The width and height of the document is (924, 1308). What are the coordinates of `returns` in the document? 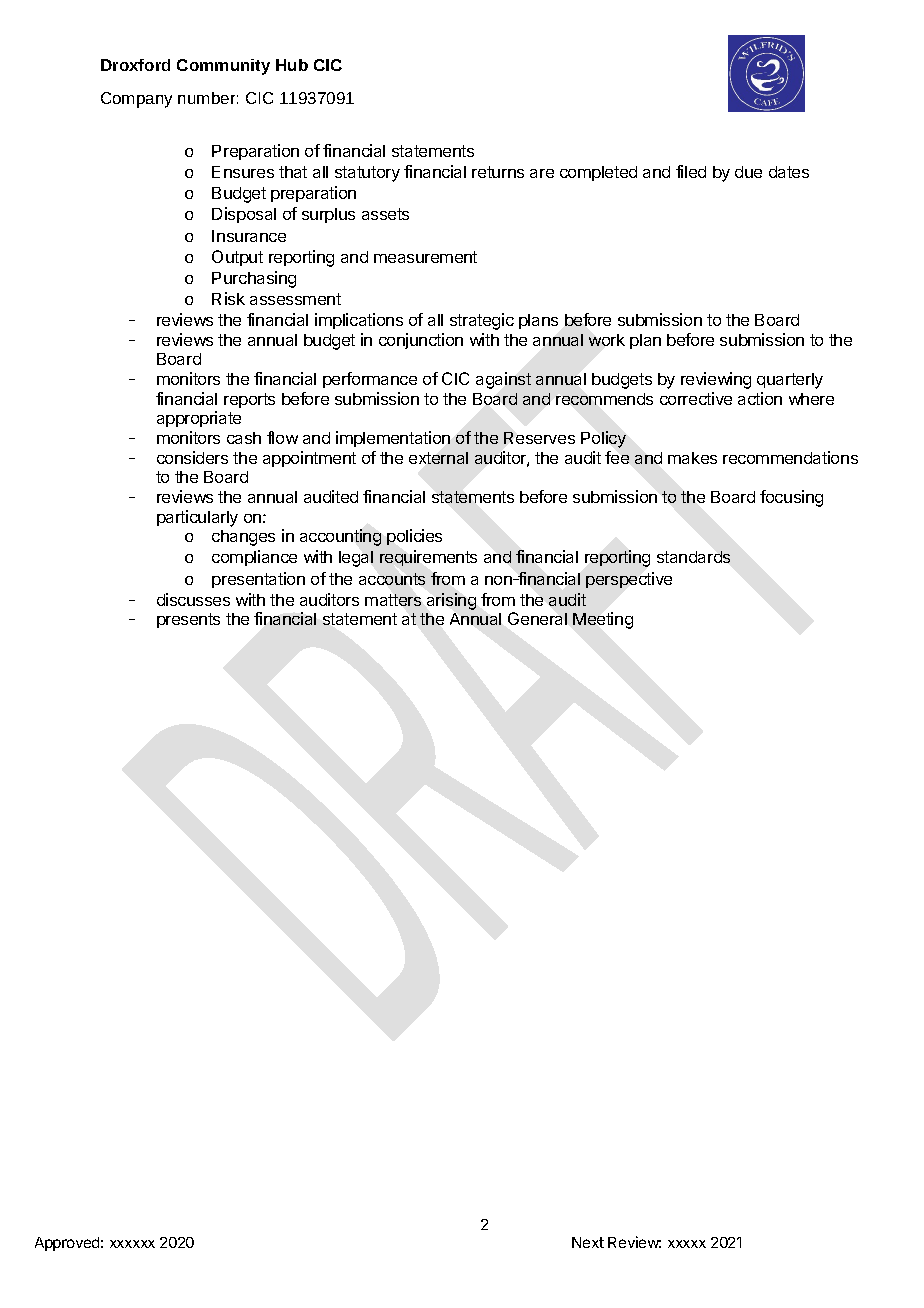 It's located at (498, 172).
